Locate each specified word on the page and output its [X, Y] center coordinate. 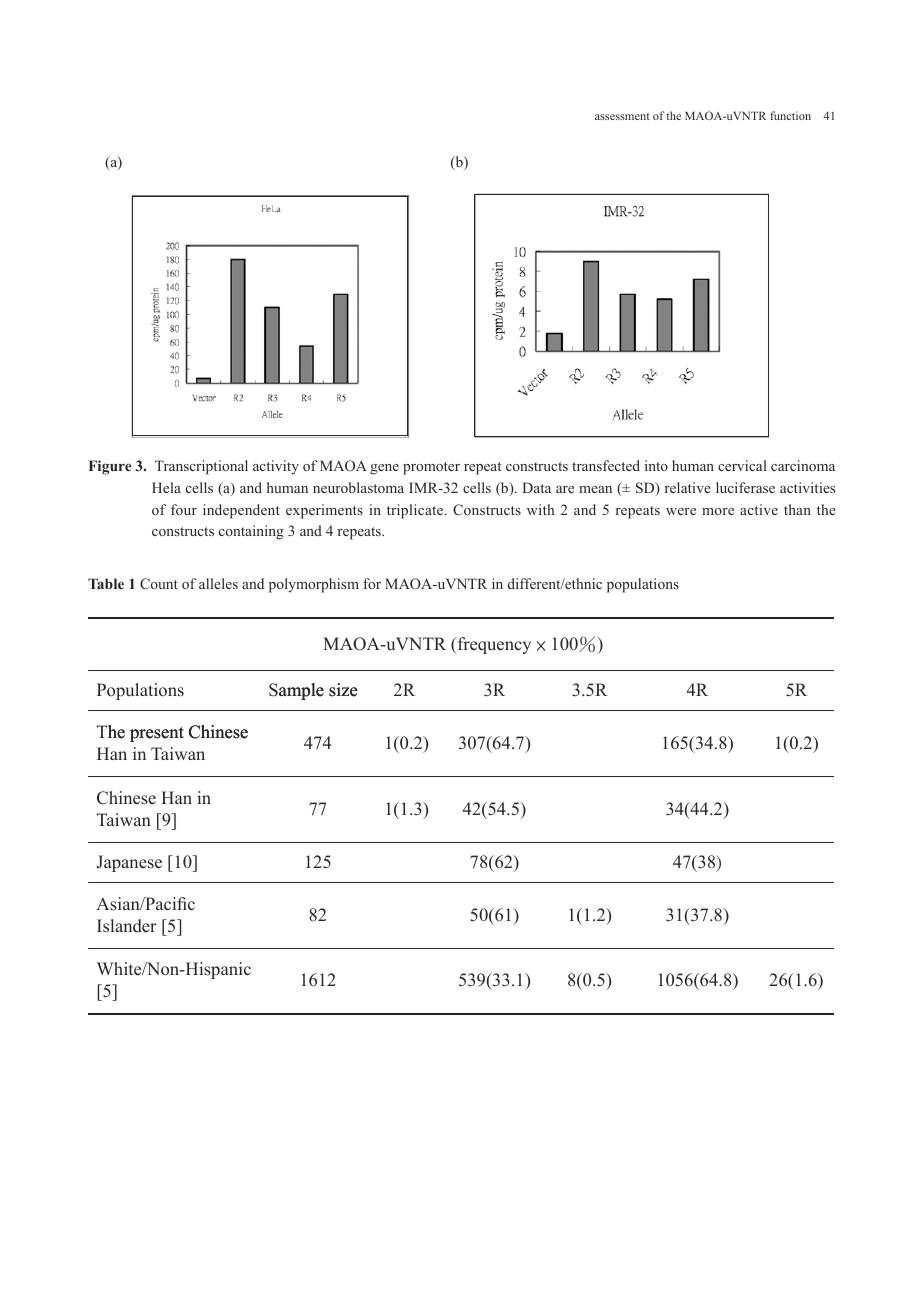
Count [159, 584]
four [184, 509]
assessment [622, 116]
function [790, 115]
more [718, 511]
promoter [431, 468]
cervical [742, 465]
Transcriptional [201, 467]
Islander [127, 926]
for [372, 583]
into [656, 465]
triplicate [416, 511]
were [681, 511]
